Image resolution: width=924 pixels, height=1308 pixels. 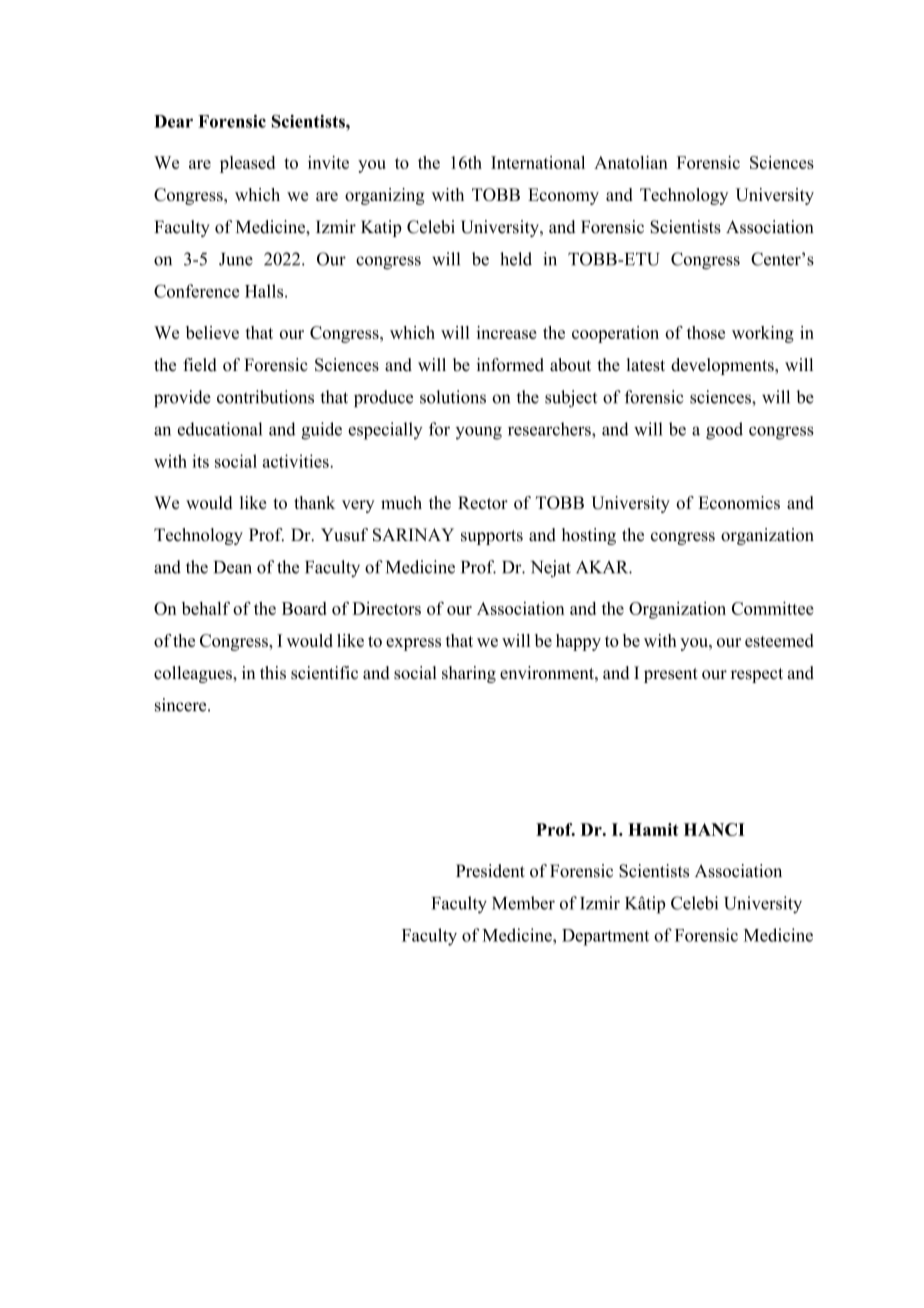 What do you see at coordinates (538, 162) in the image?
I see `International` at bounding box center [538, 162].
